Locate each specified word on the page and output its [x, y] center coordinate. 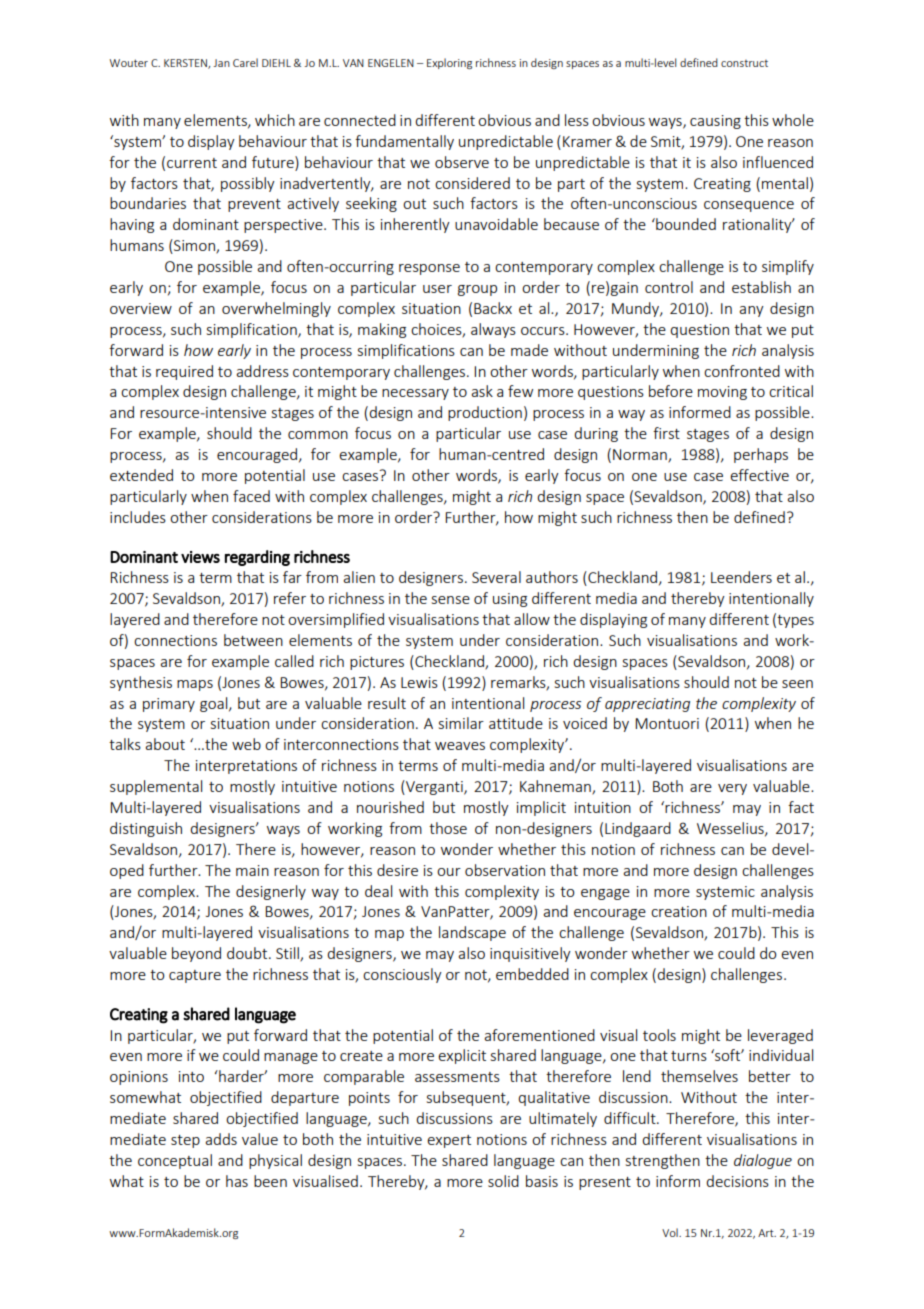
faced [251, 496]
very [732, 789]
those [448, 828]
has [237, 1181]
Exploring [449, 63]
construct [744, 63]
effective [759, 475]
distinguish [146, 829]
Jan [221, 63]
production [485, 413]
